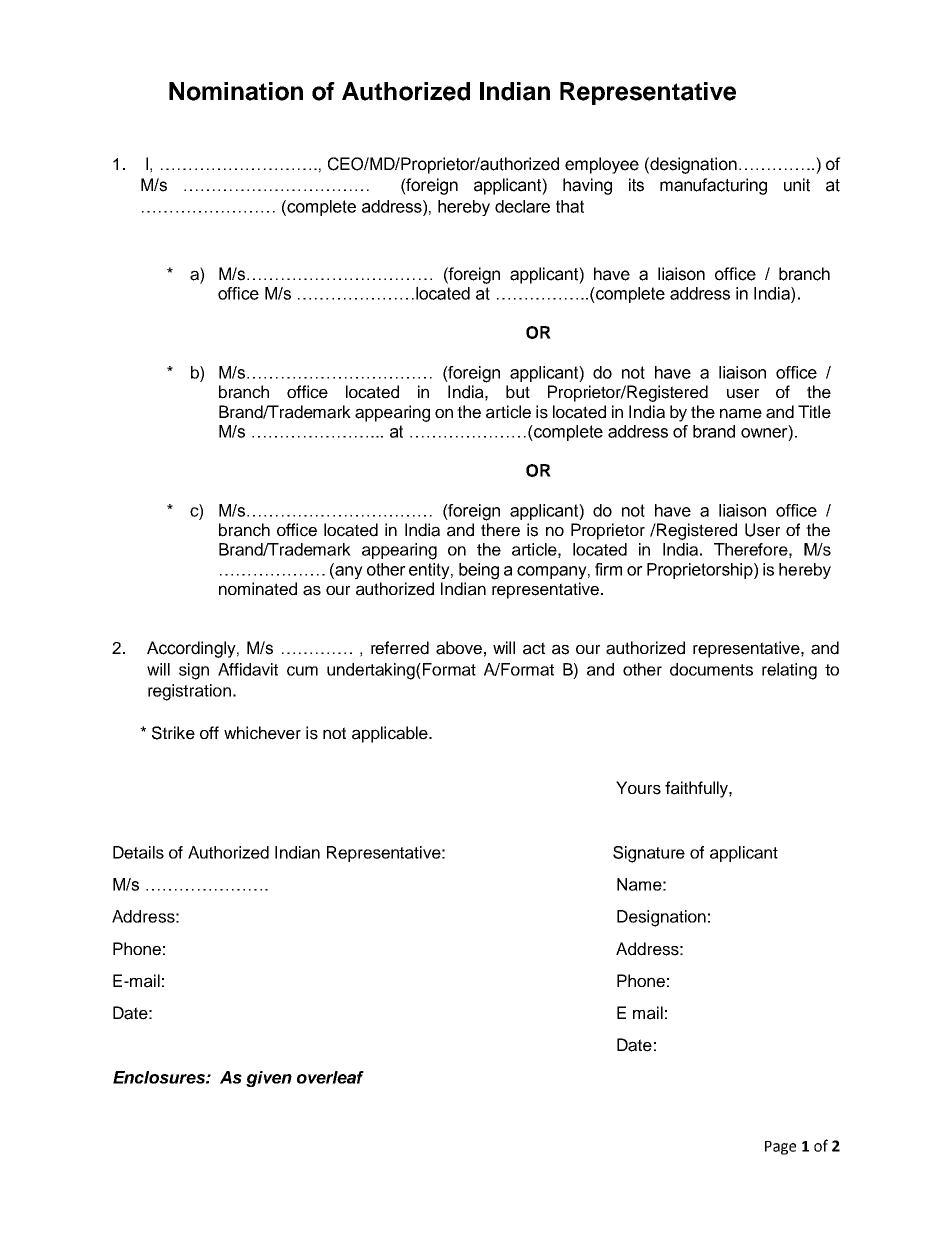 This screenshot has width=952, height=1233. What do you see at coordinates (789, 671) in the screenshot?
I see `relating` at bounding box center [789, 671].
